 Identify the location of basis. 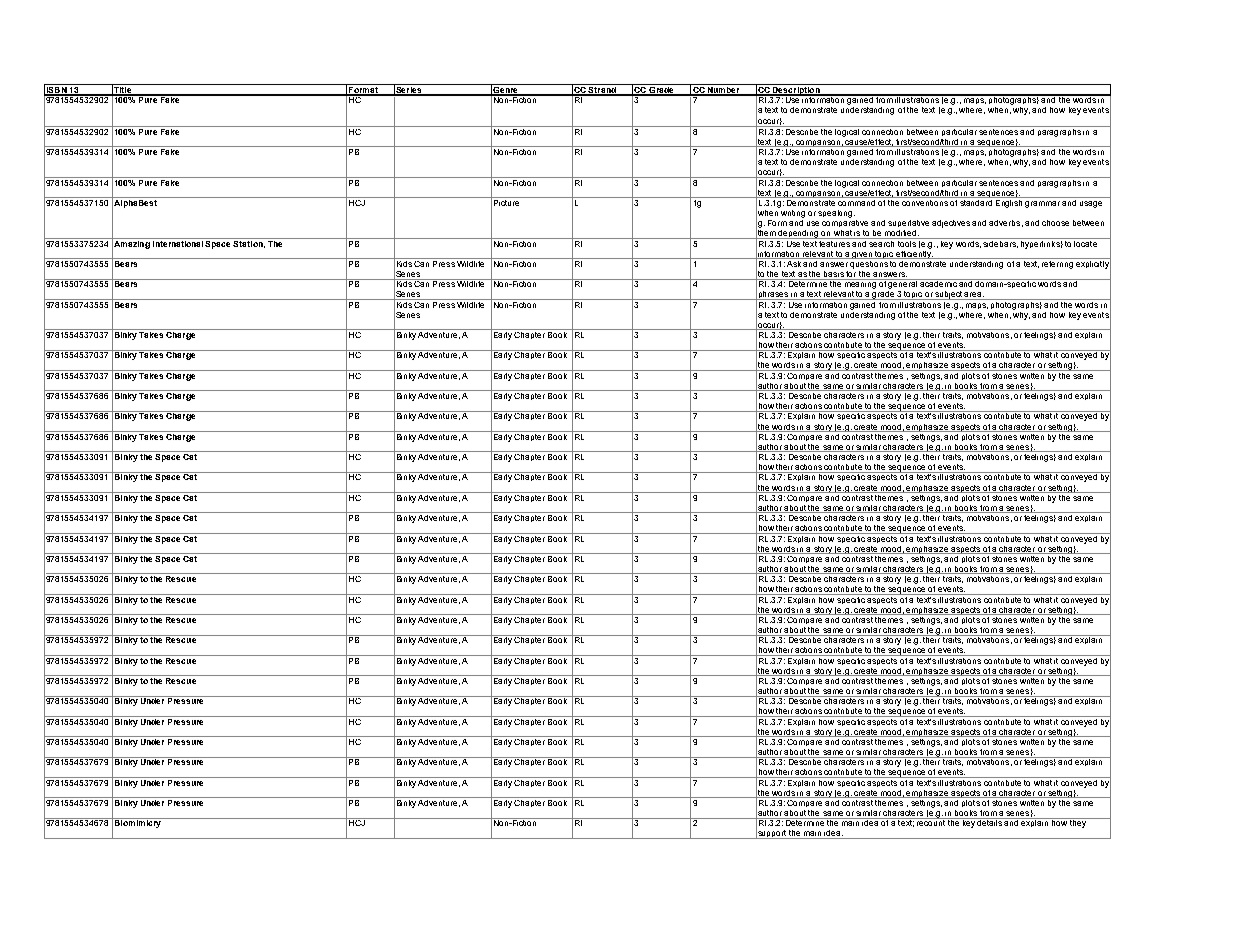
(833, 275).
